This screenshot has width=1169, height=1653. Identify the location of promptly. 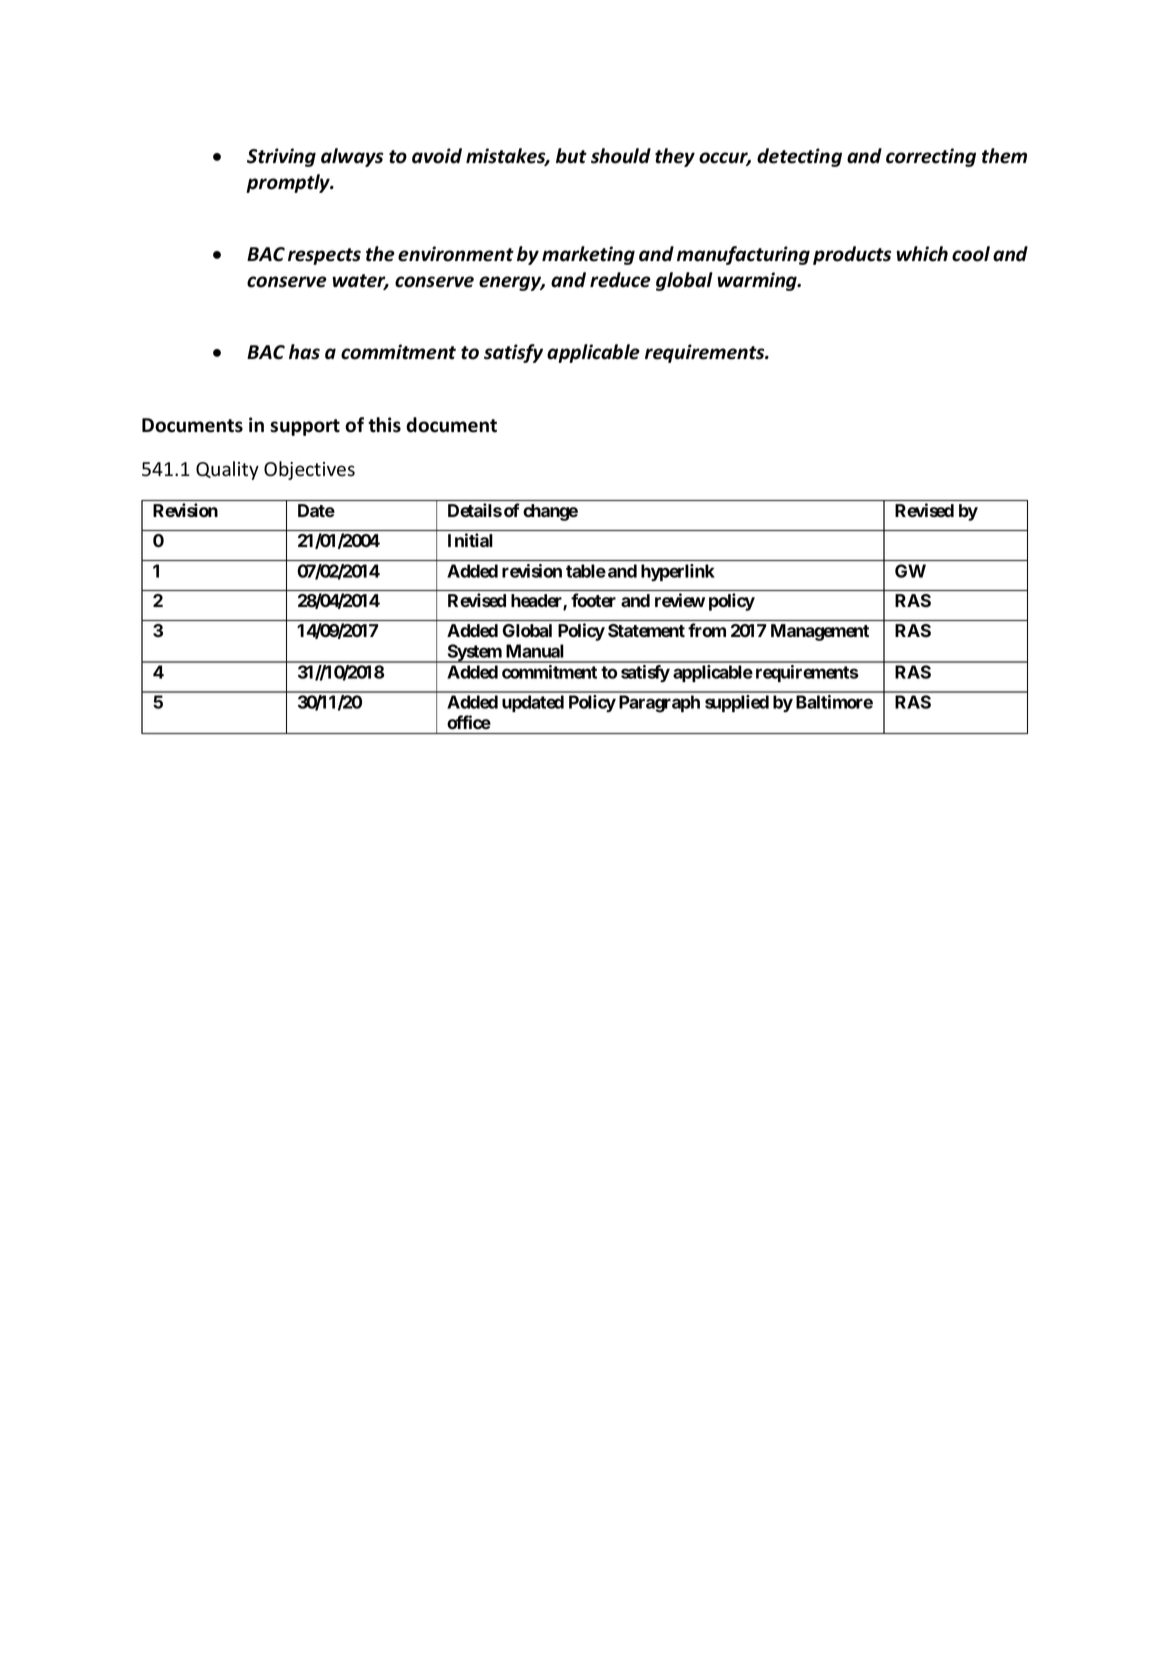
(289, 183).
